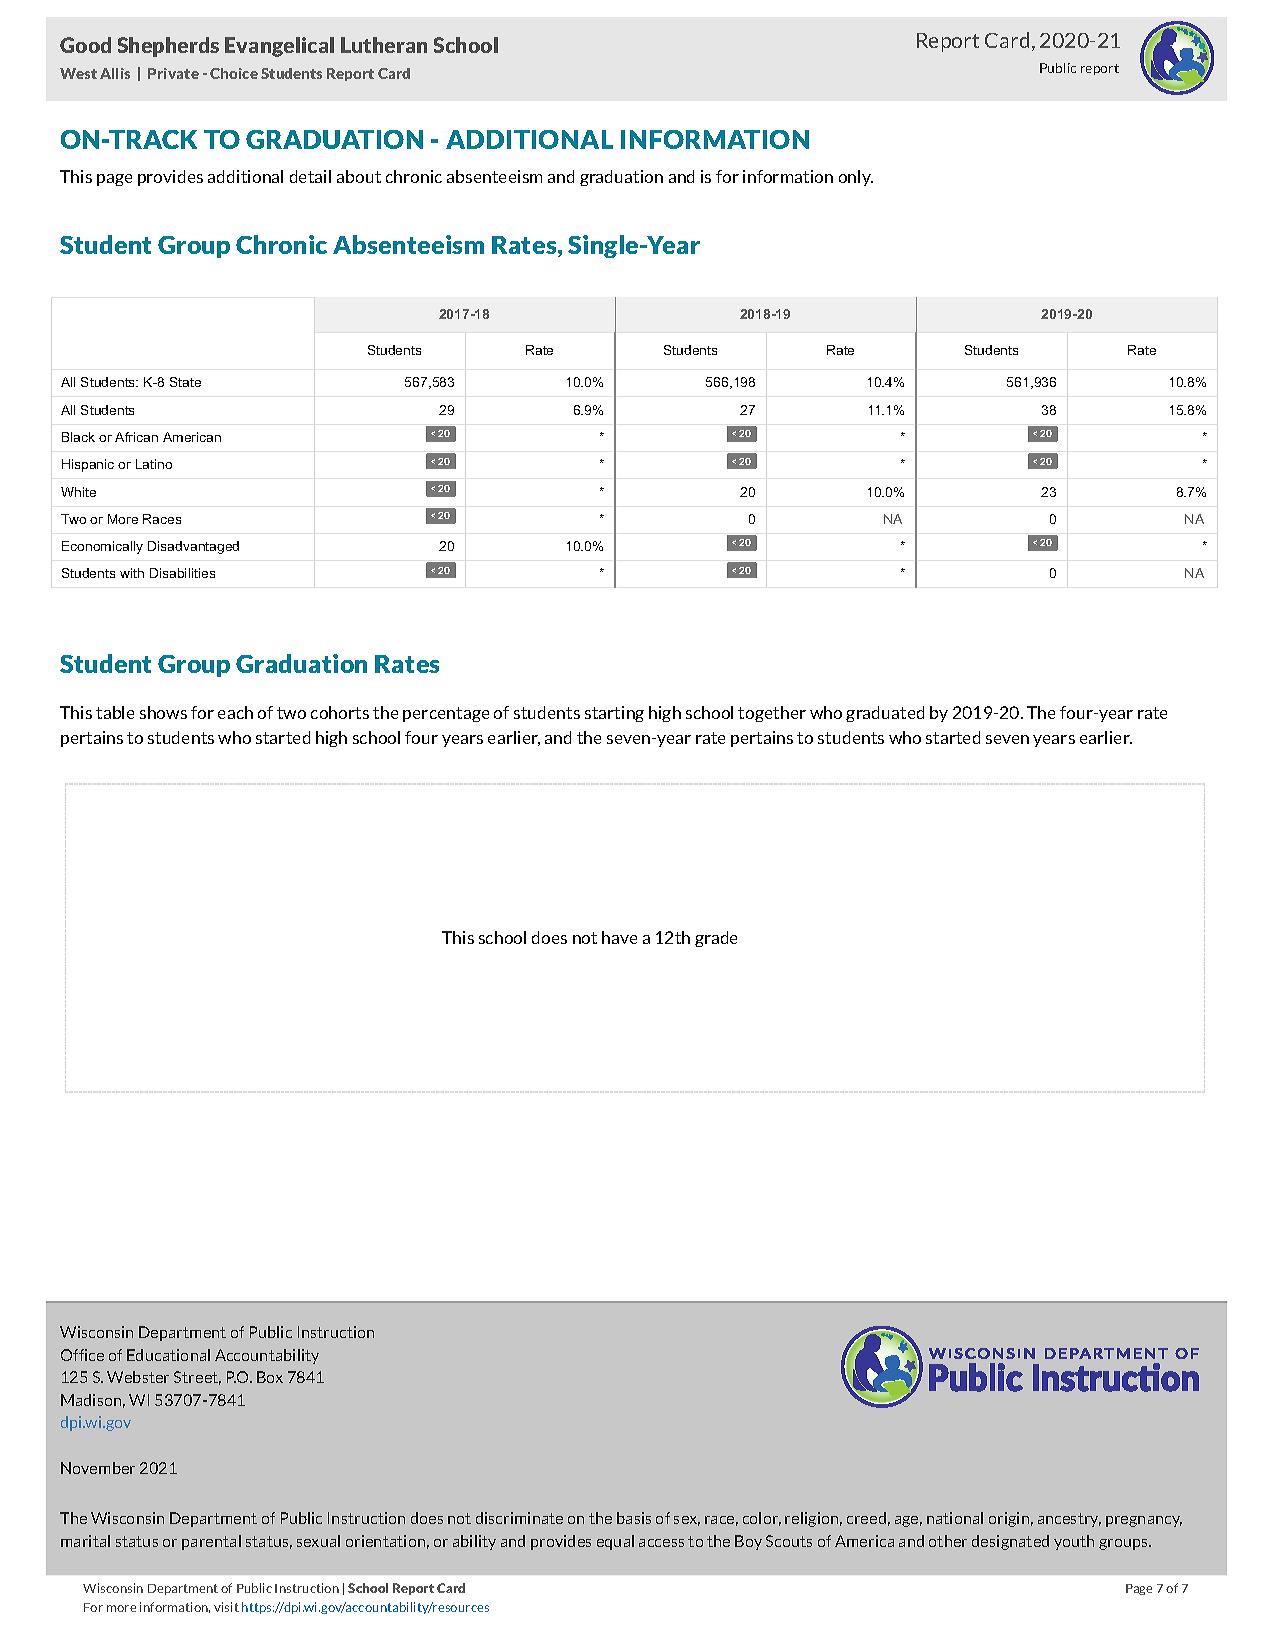 Image resolution: width=1270 pixels, height=1643 pixels. Describe the element at coordinates (384, 45) in the image. I see `Lutheran` at that location.
